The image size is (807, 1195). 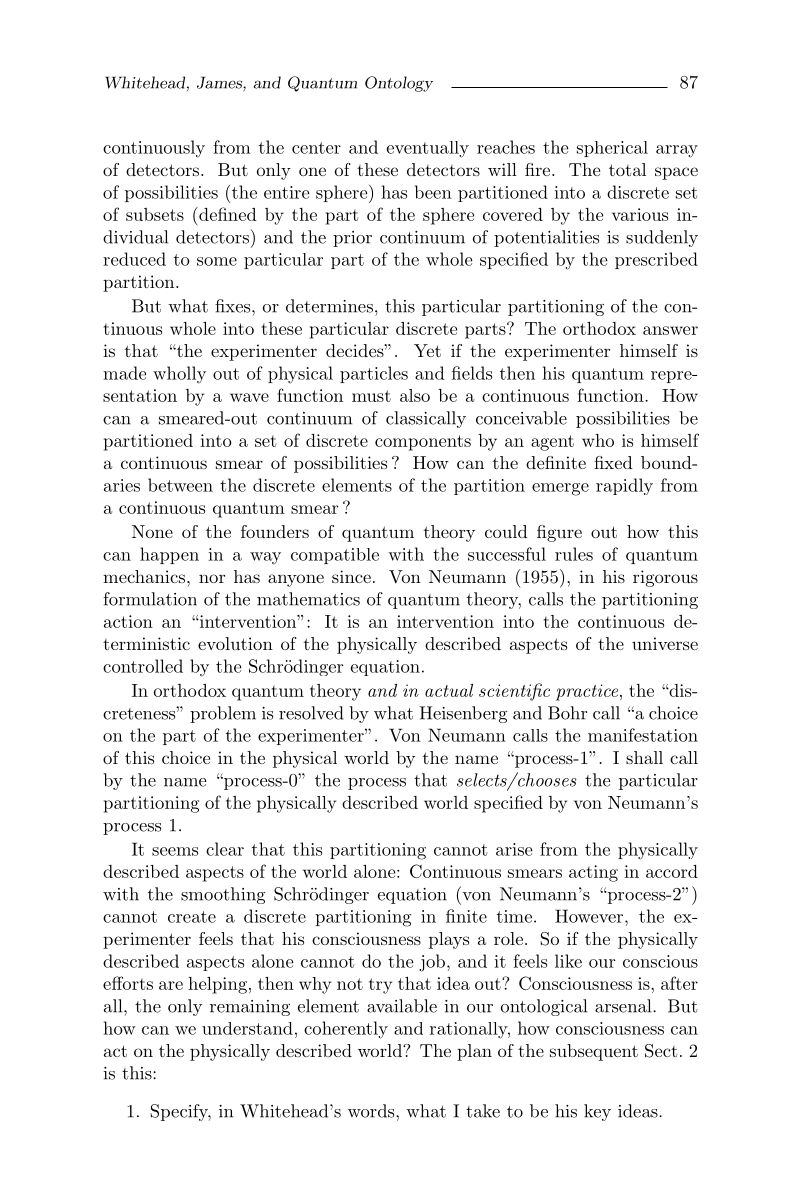 What do you see at coordinates (179, 375) in the image?
I see `wholly` at bounding box center [179, 375].
